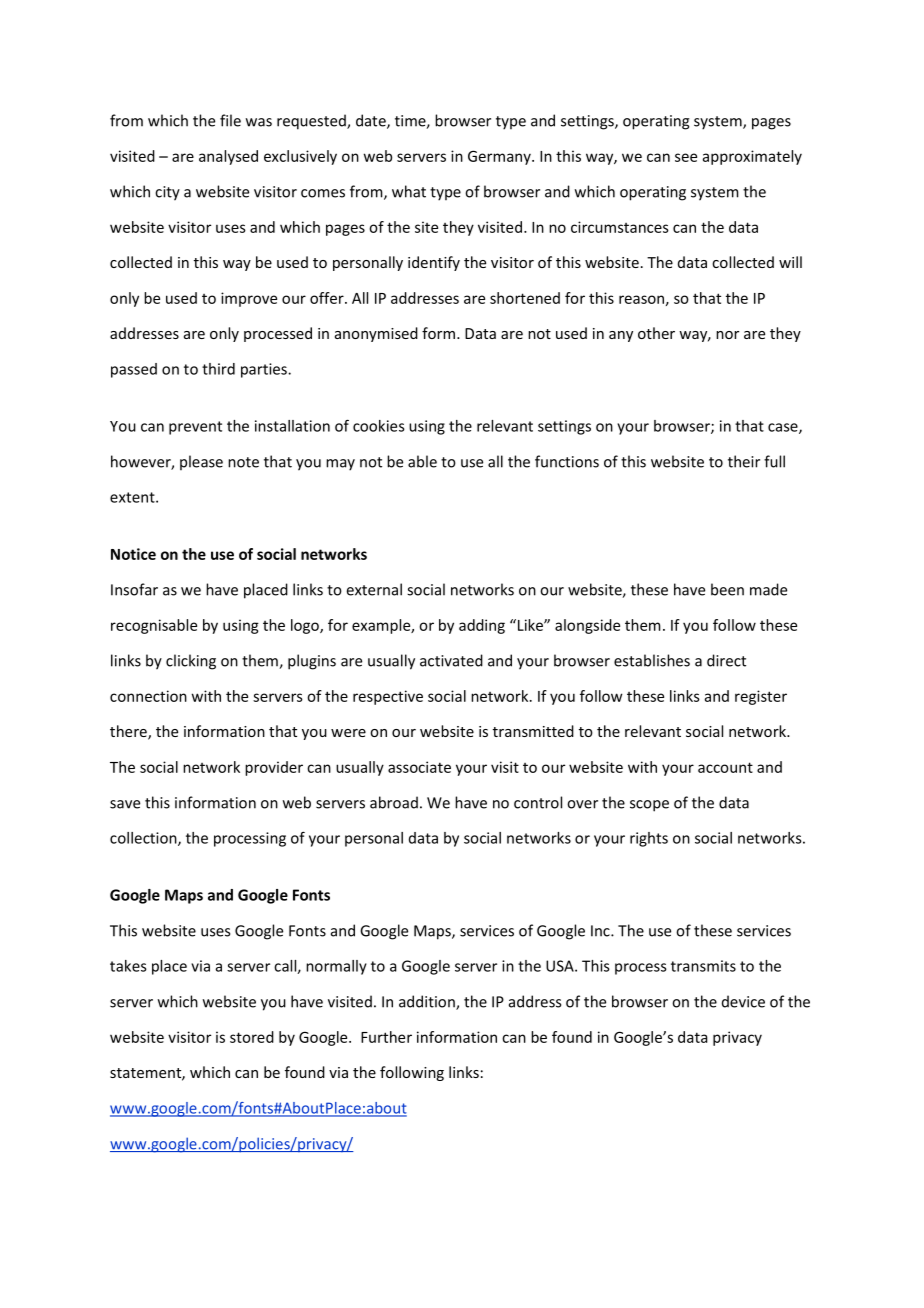 This page has width=924, height=1308. I want to click on addition, so click(428, 1002).
